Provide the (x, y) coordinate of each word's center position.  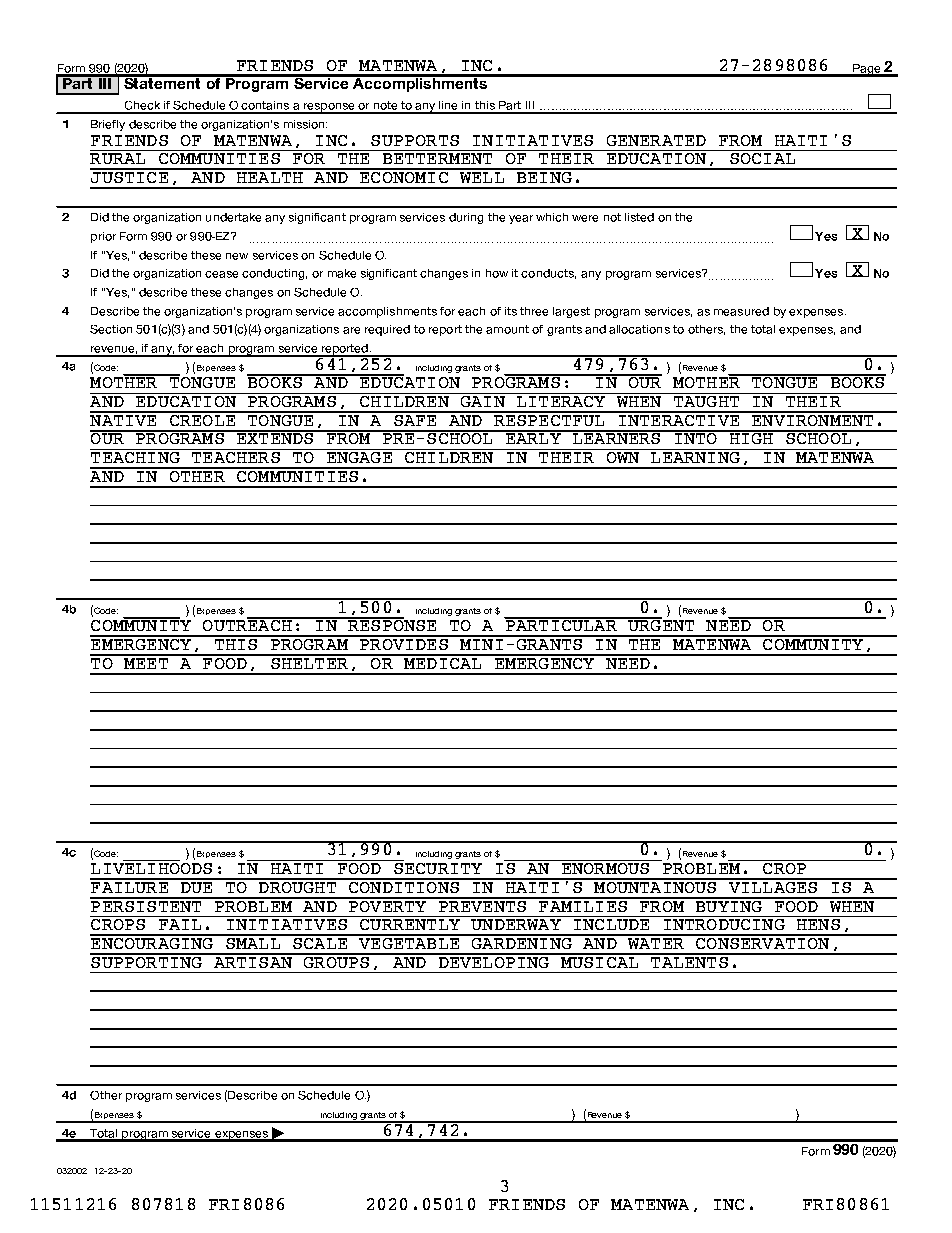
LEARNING (695, 456)
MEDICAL (443, 662)
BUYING (729, 905)
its (511, 311)
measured (741, 311)
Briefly (108, 125)
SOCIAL (763, 157)
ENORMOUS (605, 867)
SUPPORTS (415, 140)
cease (221, 274)
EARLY (533, 437)
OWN (623, 456)
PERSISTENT (147, 905)
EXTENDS (275, 437)
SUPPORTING (147, 961)
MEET (146, 662)
